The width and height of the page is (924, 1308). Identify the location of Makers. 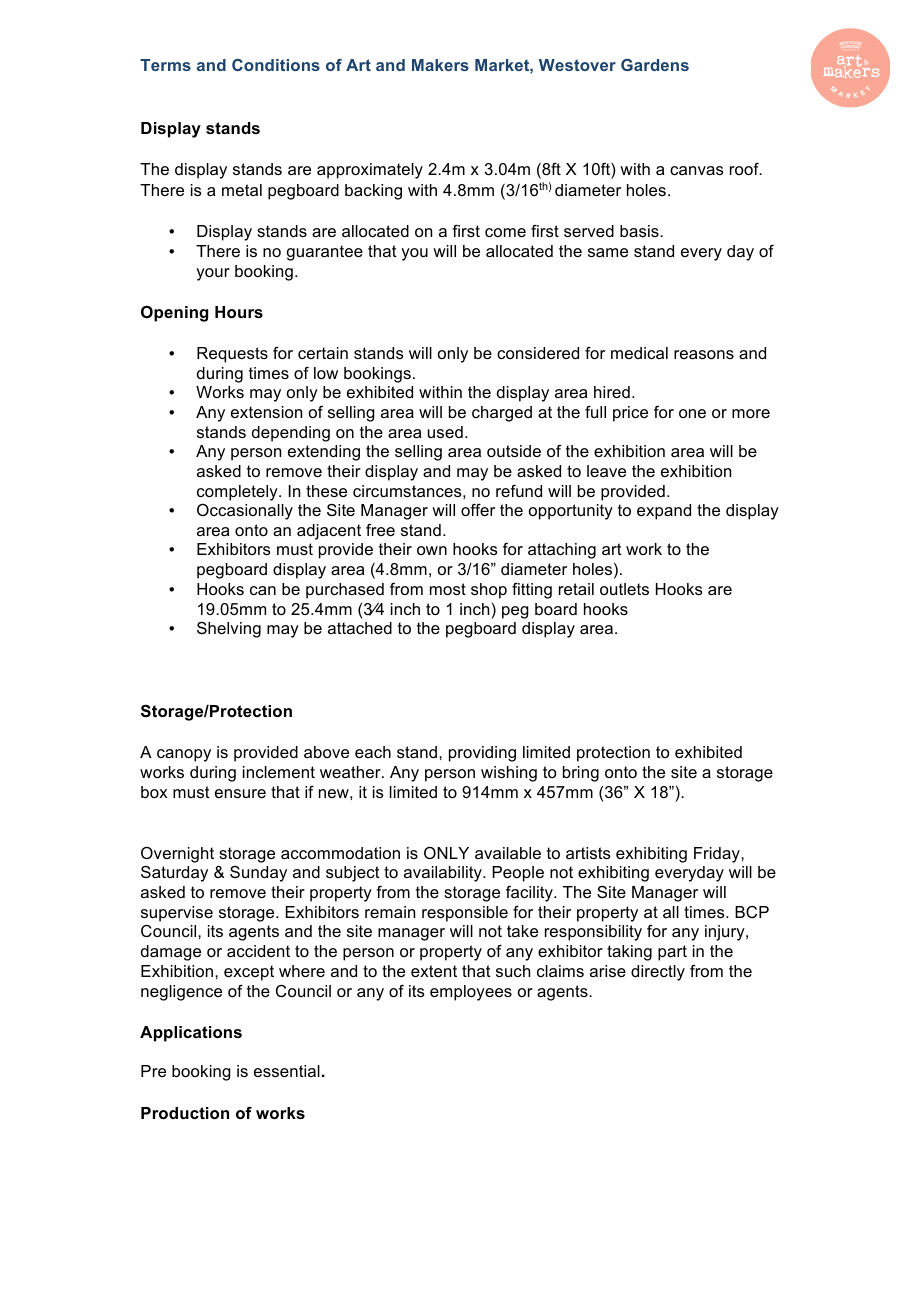
(440, 65).
